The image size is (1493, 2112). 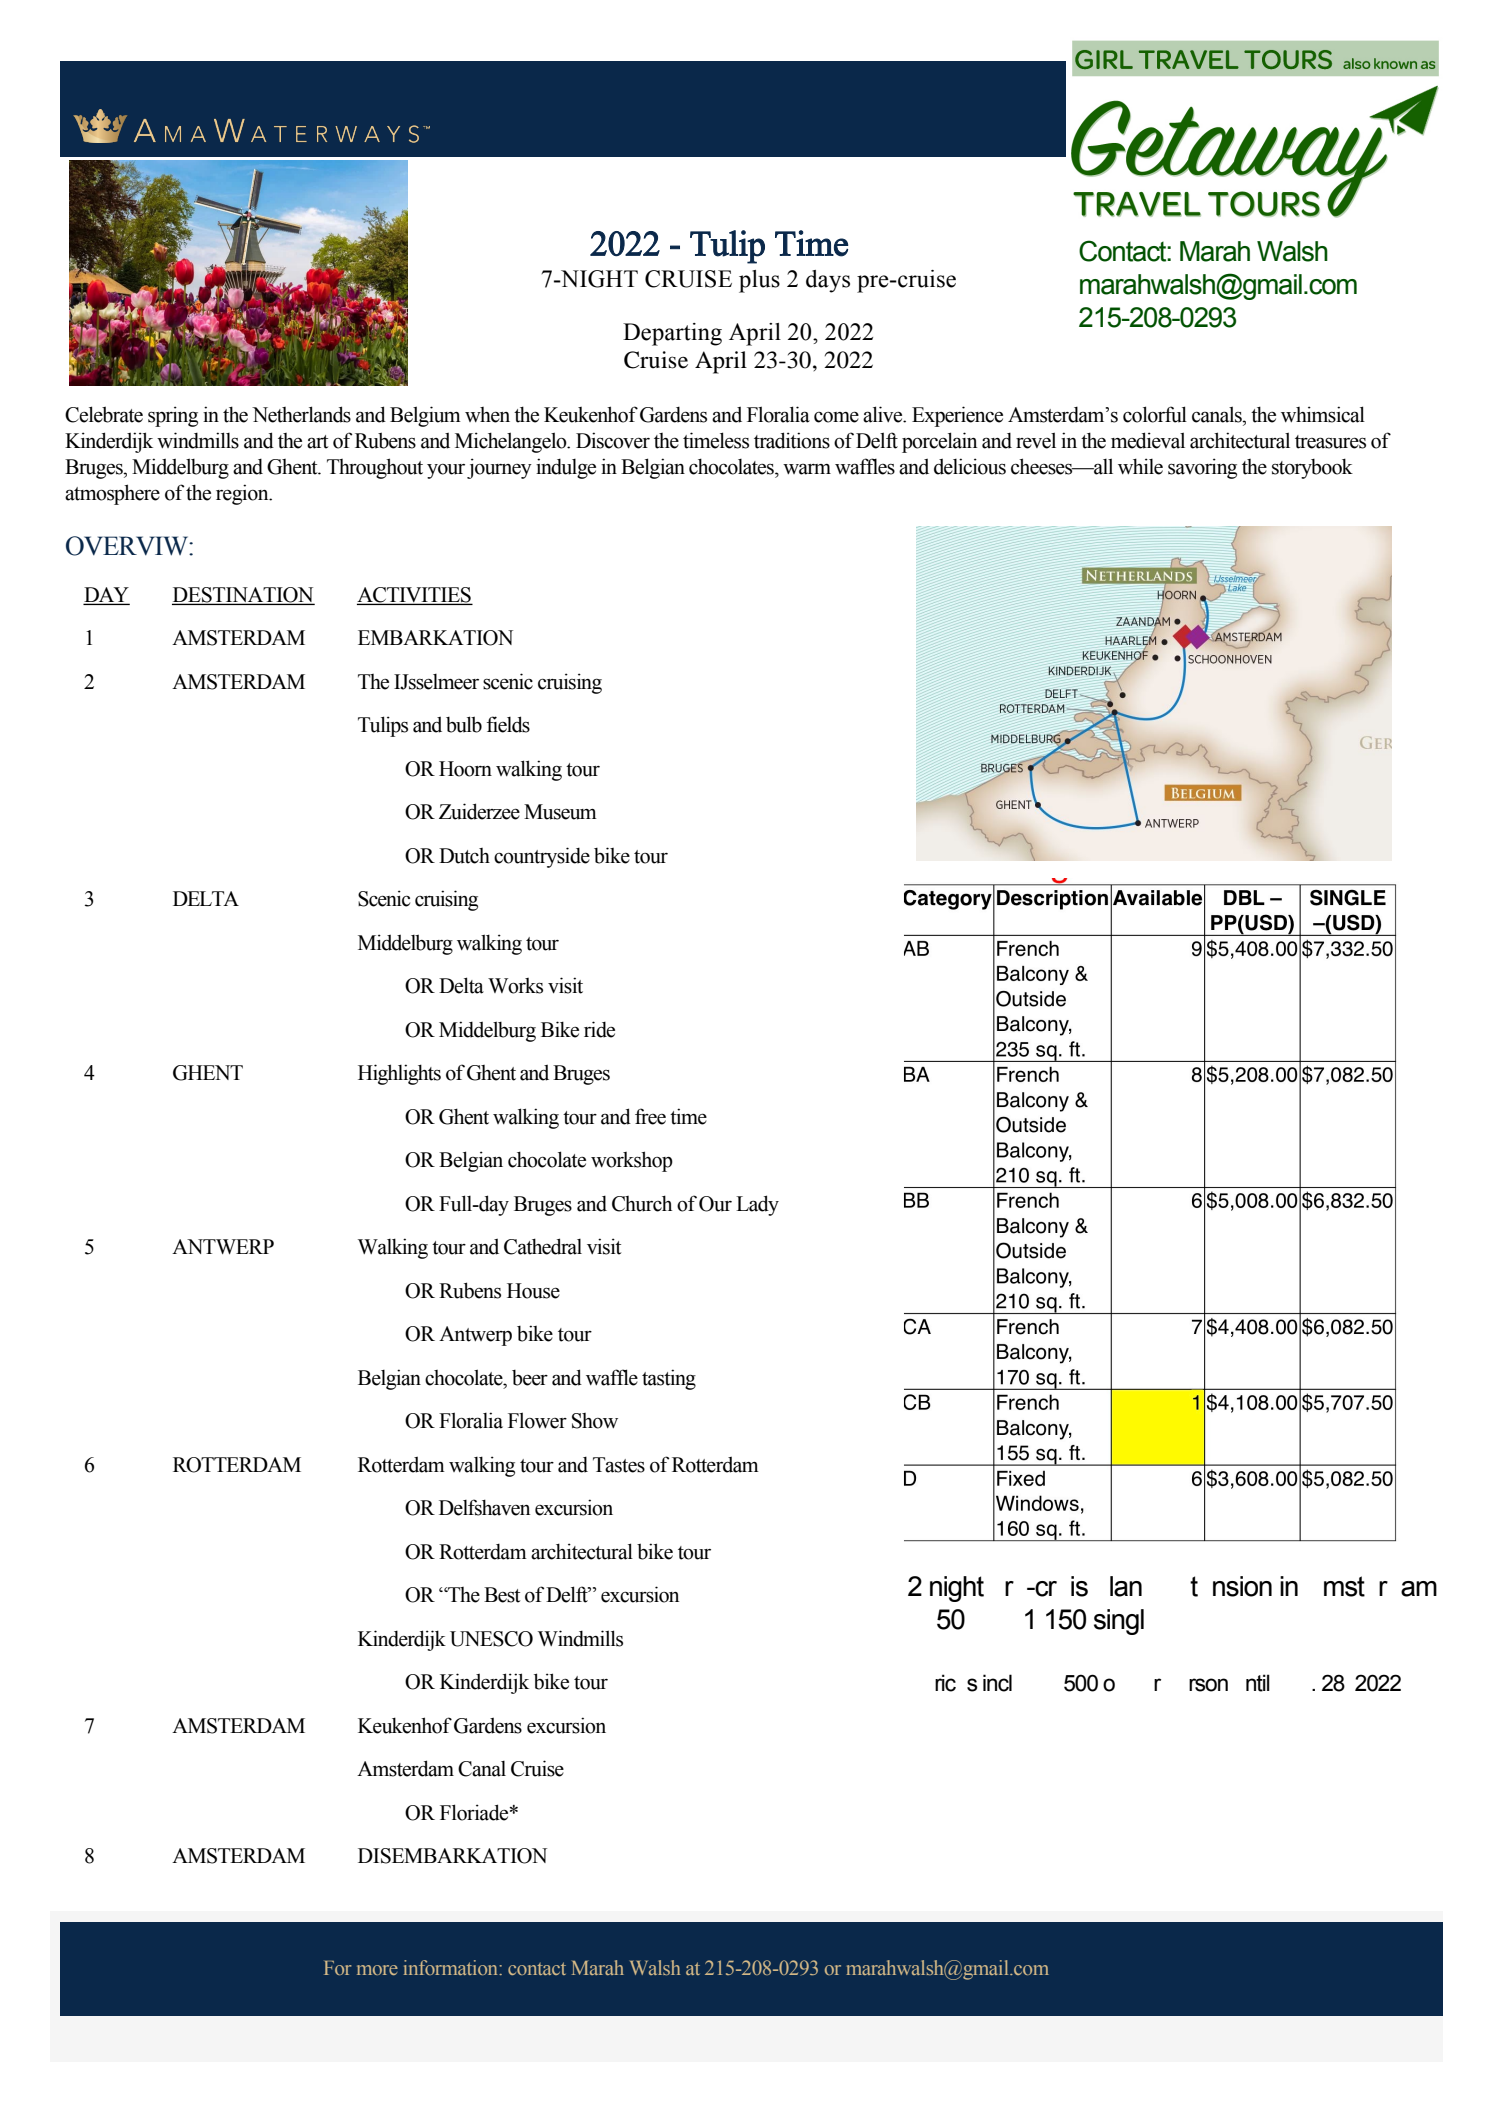 What do you see at coordinates (530, 1378) in the page?
I see `beer` at bounding box center [530, 1378].
